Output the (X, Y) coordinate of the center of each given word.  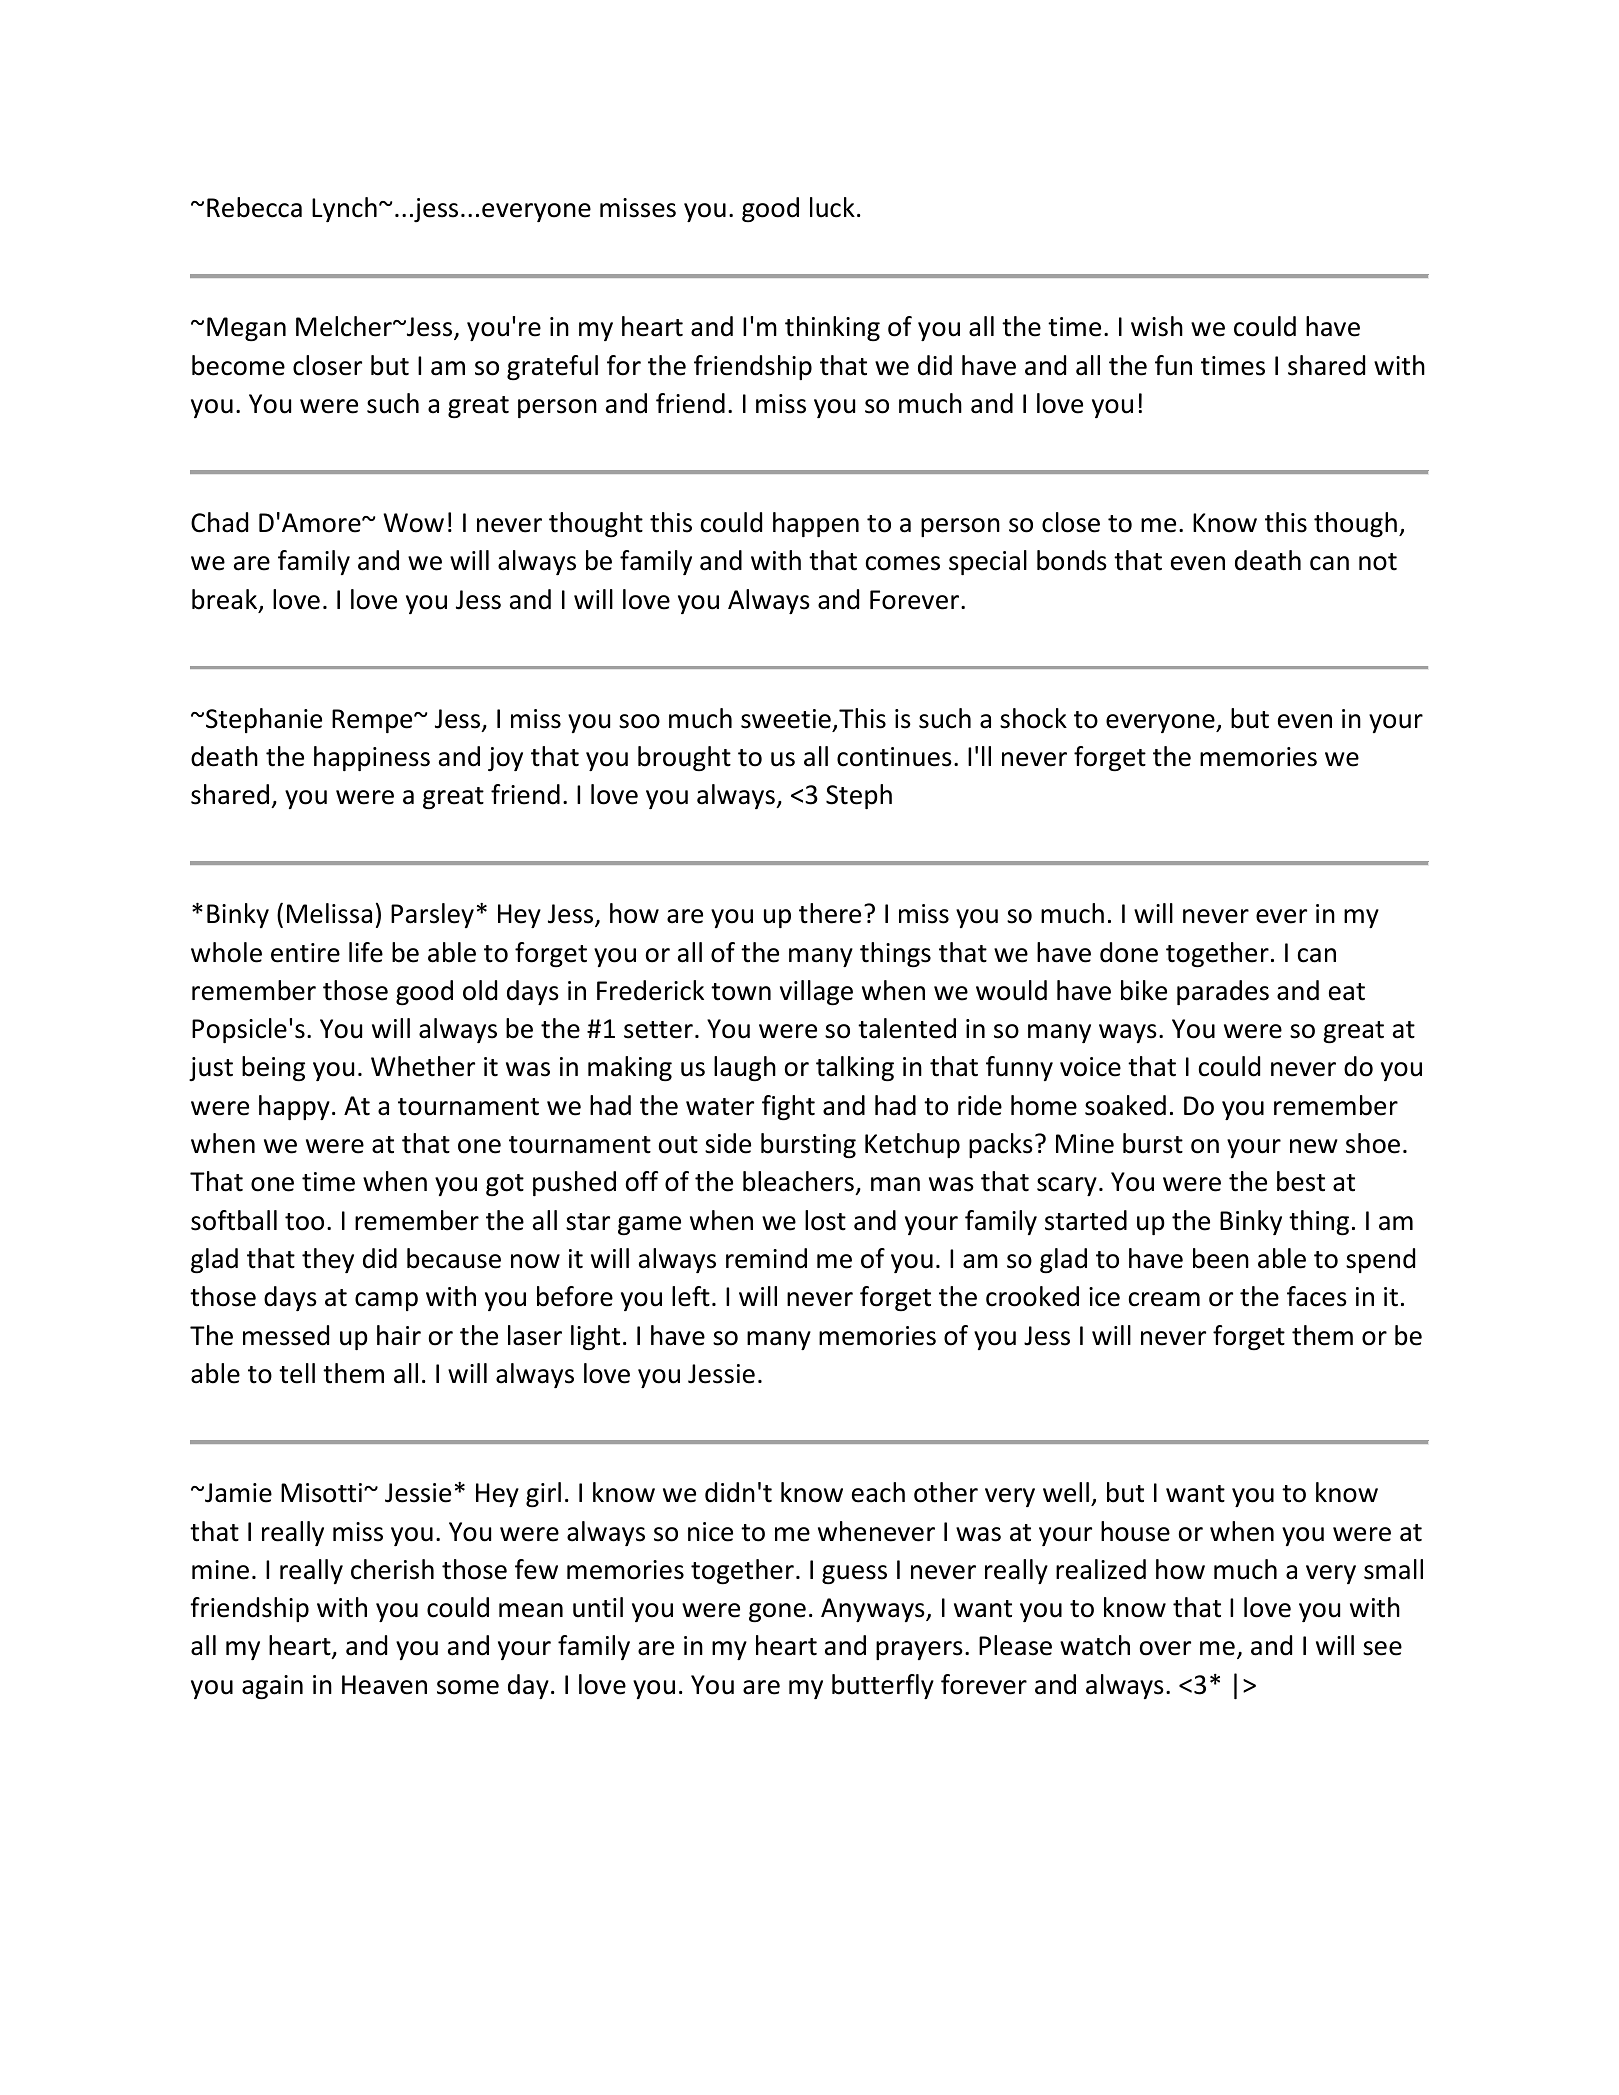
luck (832, 207)
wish (1157, 326)
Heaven (384, 1685)
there (830, 913)
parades (1223, 992)
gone (777, 1612)
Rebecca (254, 207)
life (366, 952)
